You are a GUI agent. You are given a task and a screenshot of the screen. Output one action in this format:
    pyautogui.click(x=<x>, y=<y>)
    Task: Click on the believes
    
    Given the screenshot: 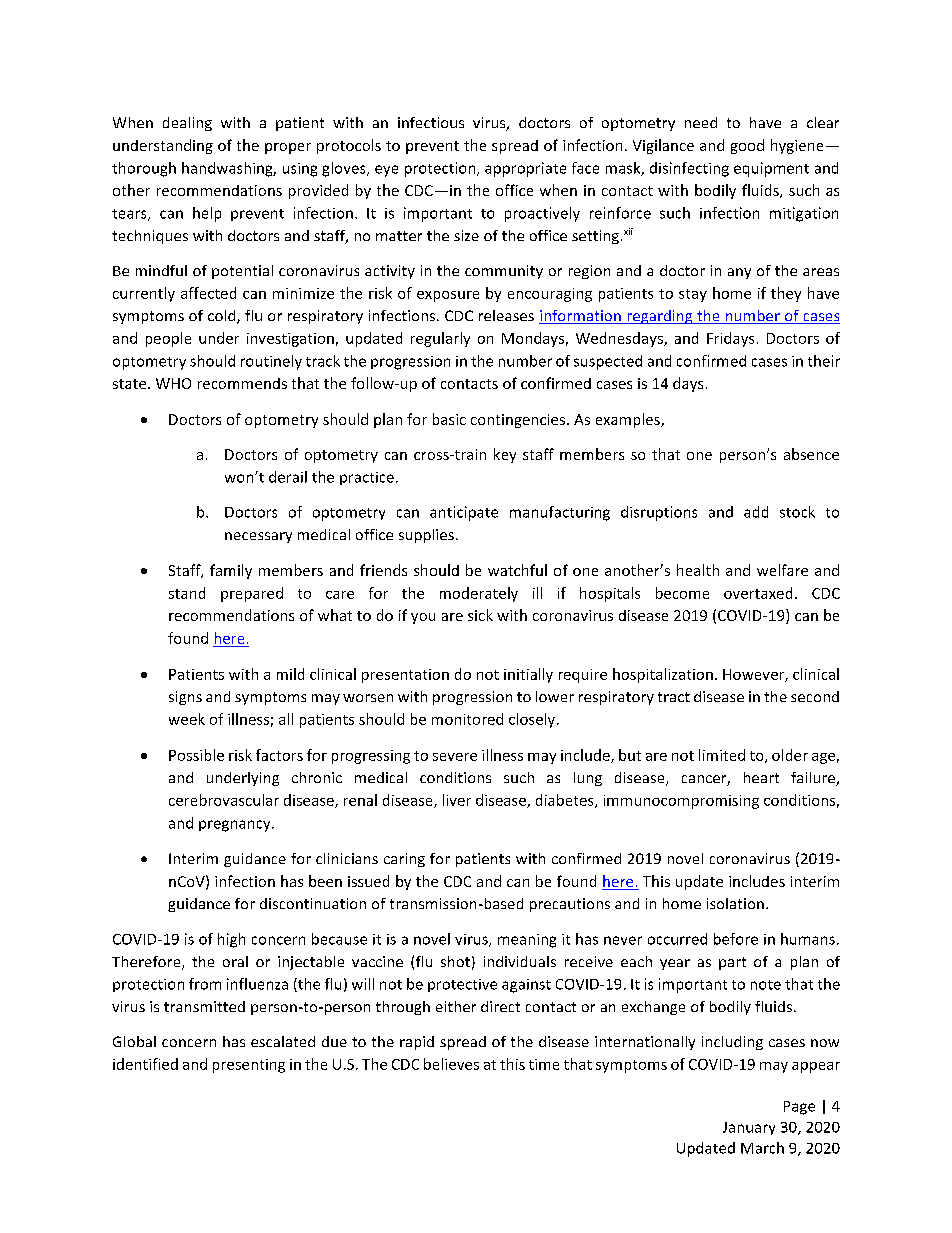 What is the action you would take?
    pyautogui.click(x=451, y=1064)
